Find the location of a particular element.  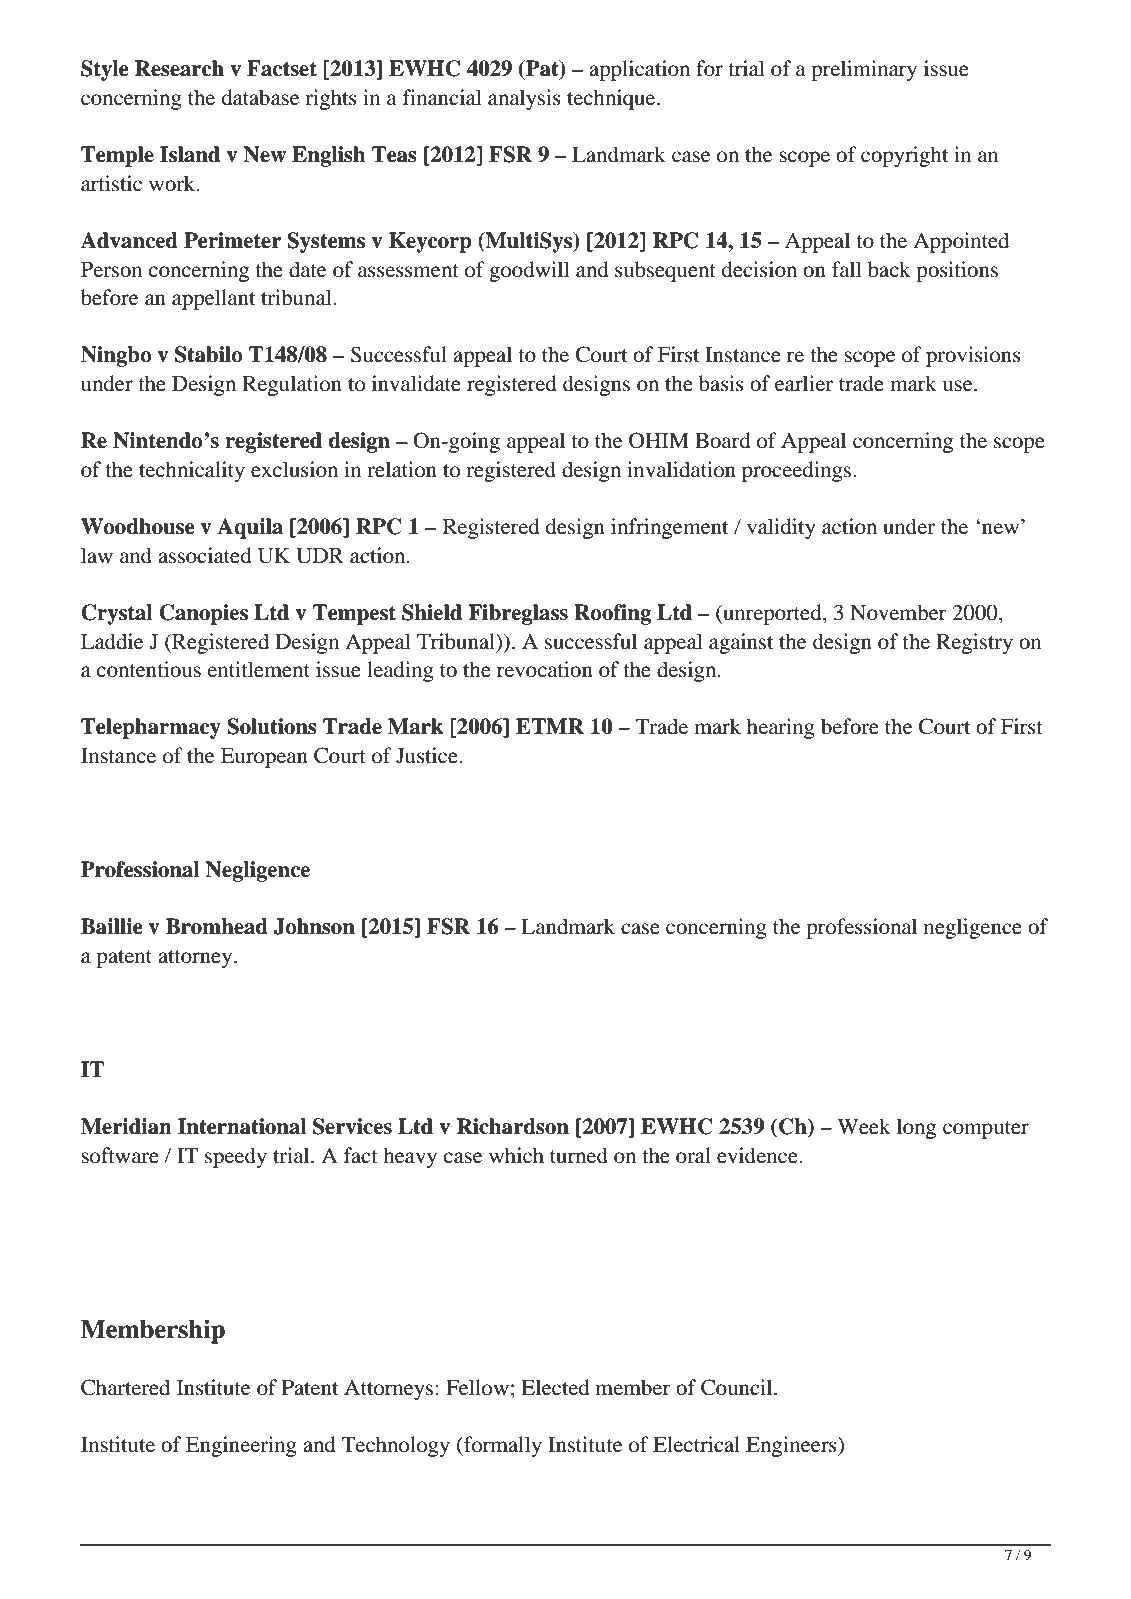

Elected is located at coordinates (555, 1387).
